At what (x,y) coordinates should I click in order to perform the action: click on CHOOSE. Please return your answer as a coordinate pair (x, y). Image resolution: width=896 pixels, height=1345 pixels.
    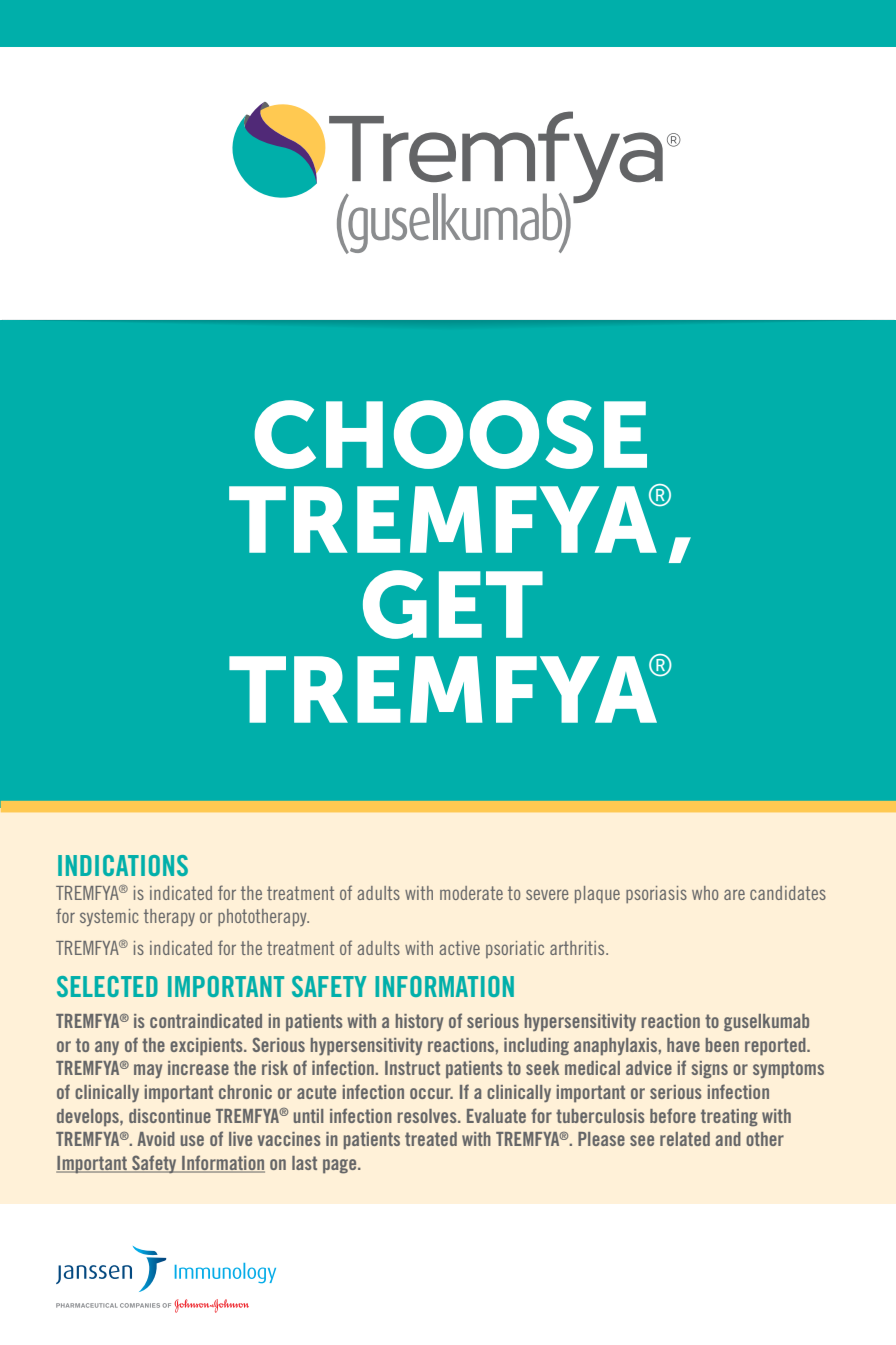
    Looking at the image, I should click on (450, 434).
